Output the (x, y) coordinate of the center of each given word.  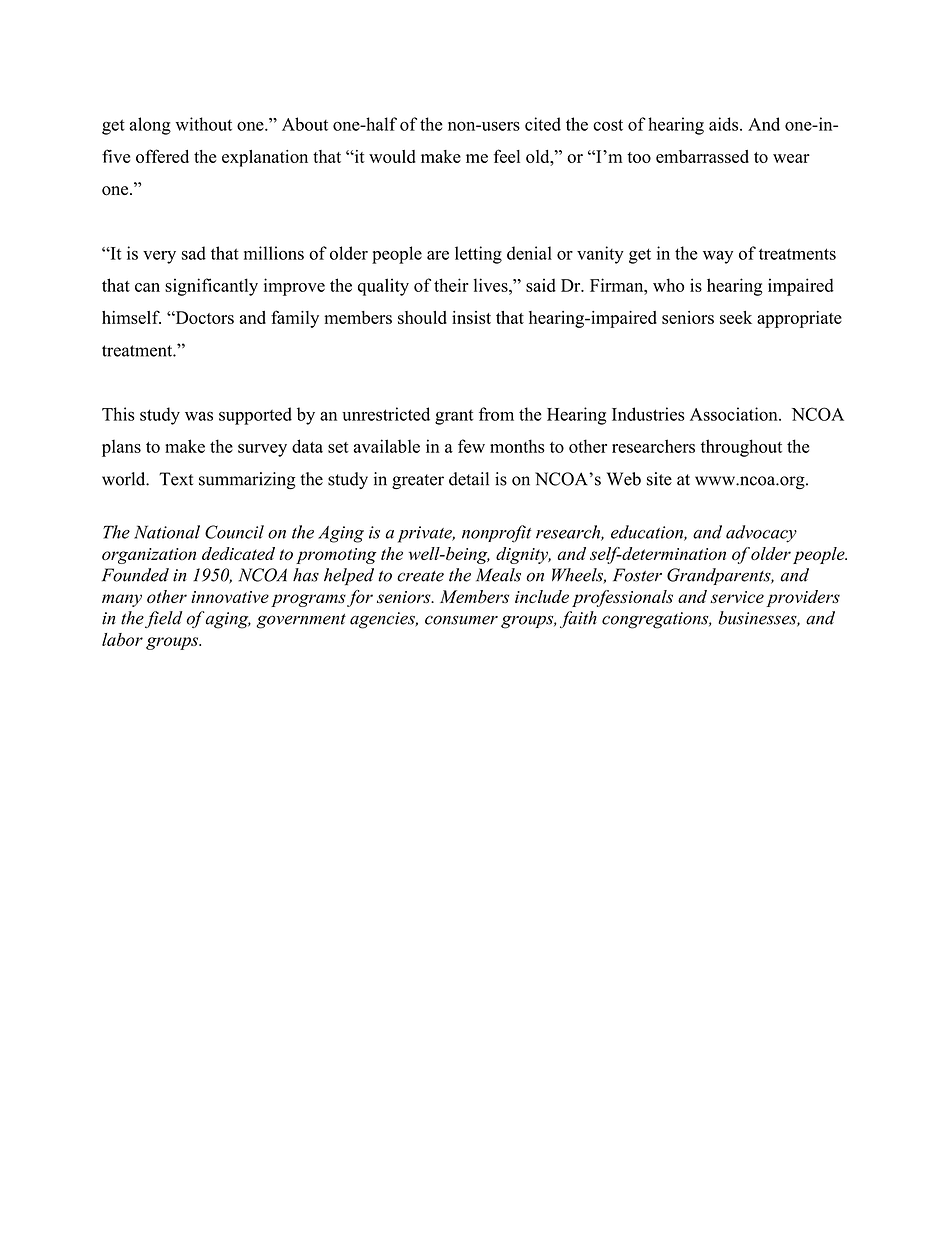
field (164, 619)
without (204, 124)
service (737, 597)
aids (725, 124)
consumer (461, 620)
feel (507, 156)
